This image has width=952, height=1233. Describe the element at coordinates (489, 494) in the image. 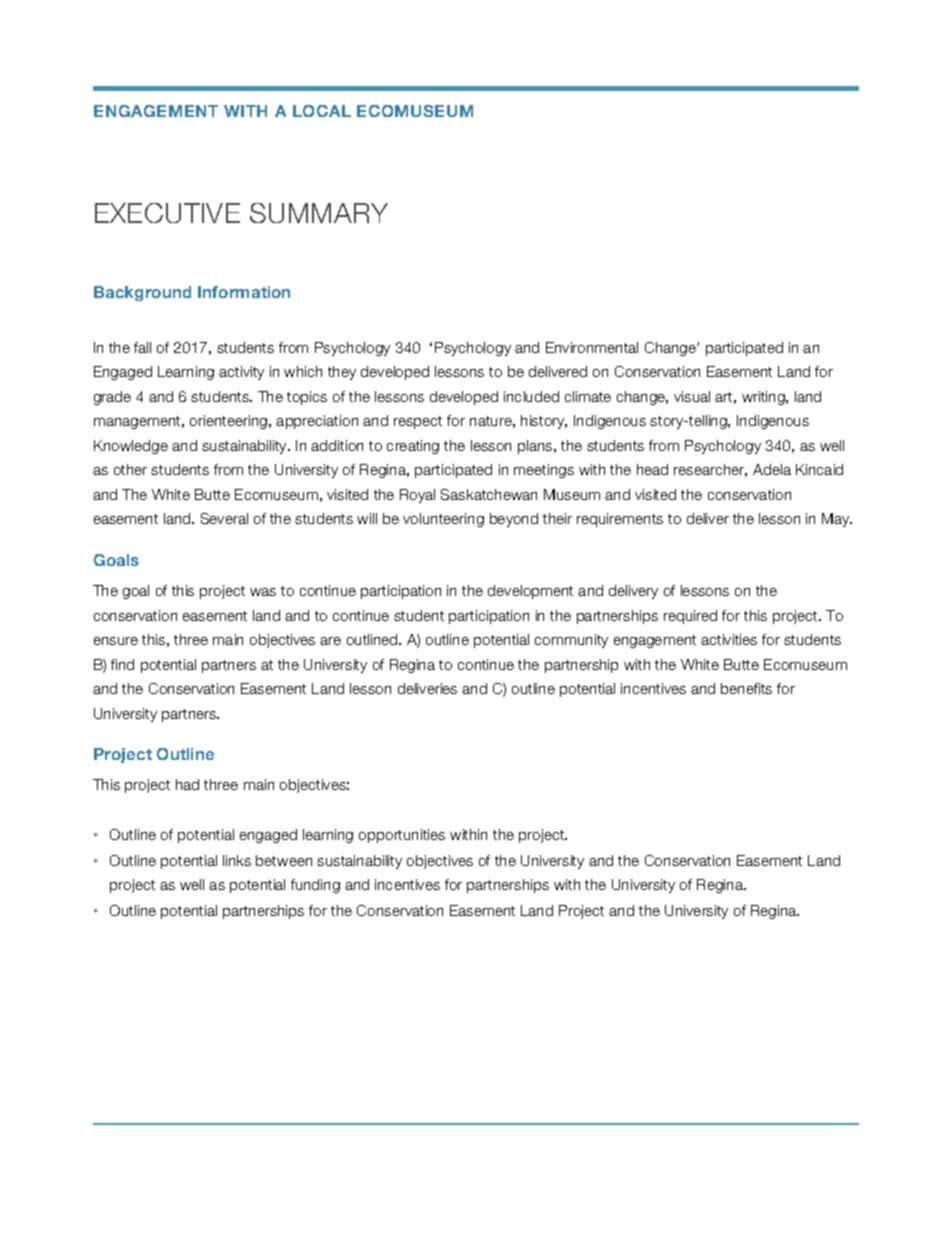

I see `Saskatchewan` at that location.
